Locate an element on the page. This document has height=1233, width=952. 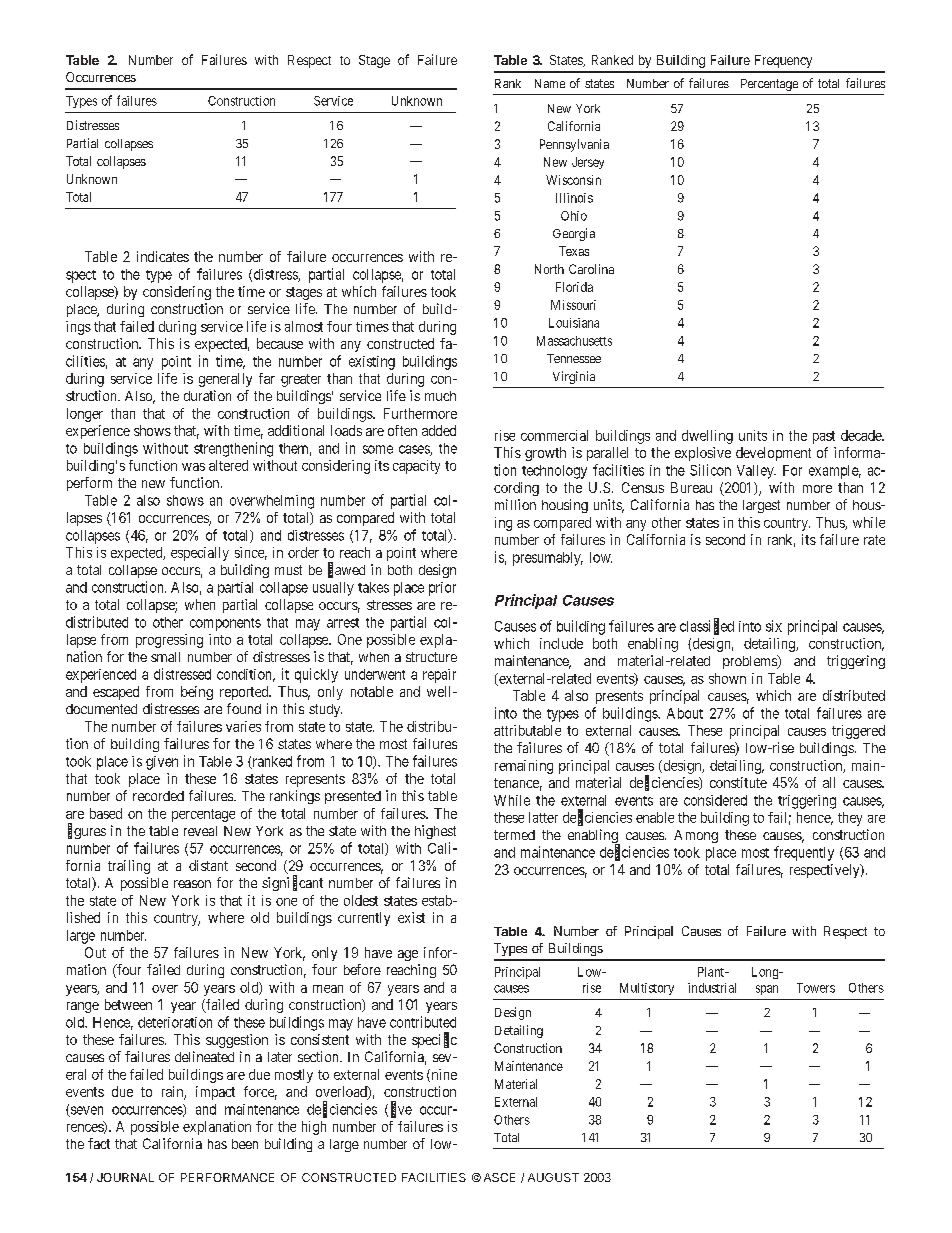
Name is located at coordinates (550, 83).
